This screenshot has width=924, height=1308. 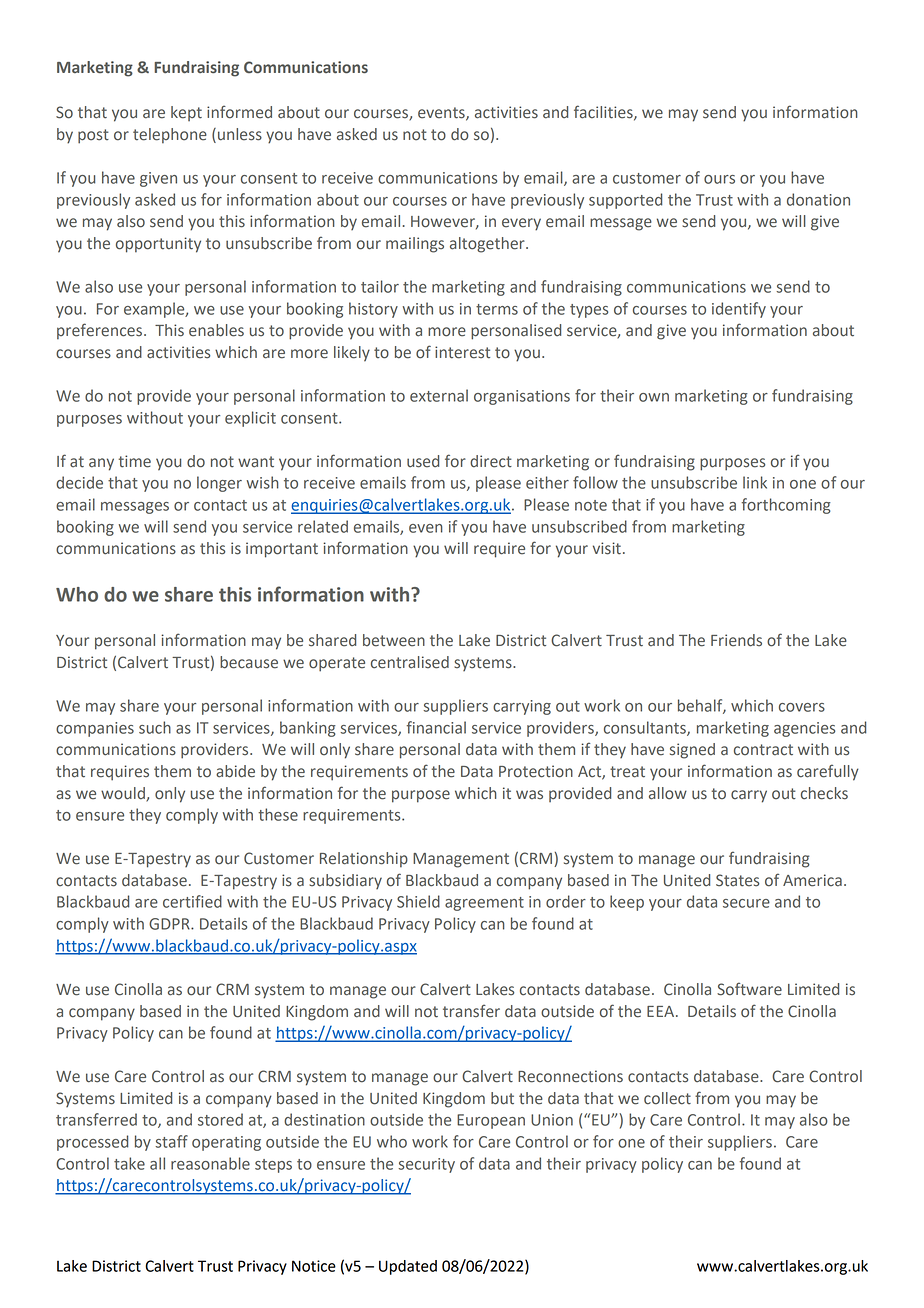 What do you see at coordinates (192, 901) in the screenshot?
I see `certified` at bounding box center [192, 901].
